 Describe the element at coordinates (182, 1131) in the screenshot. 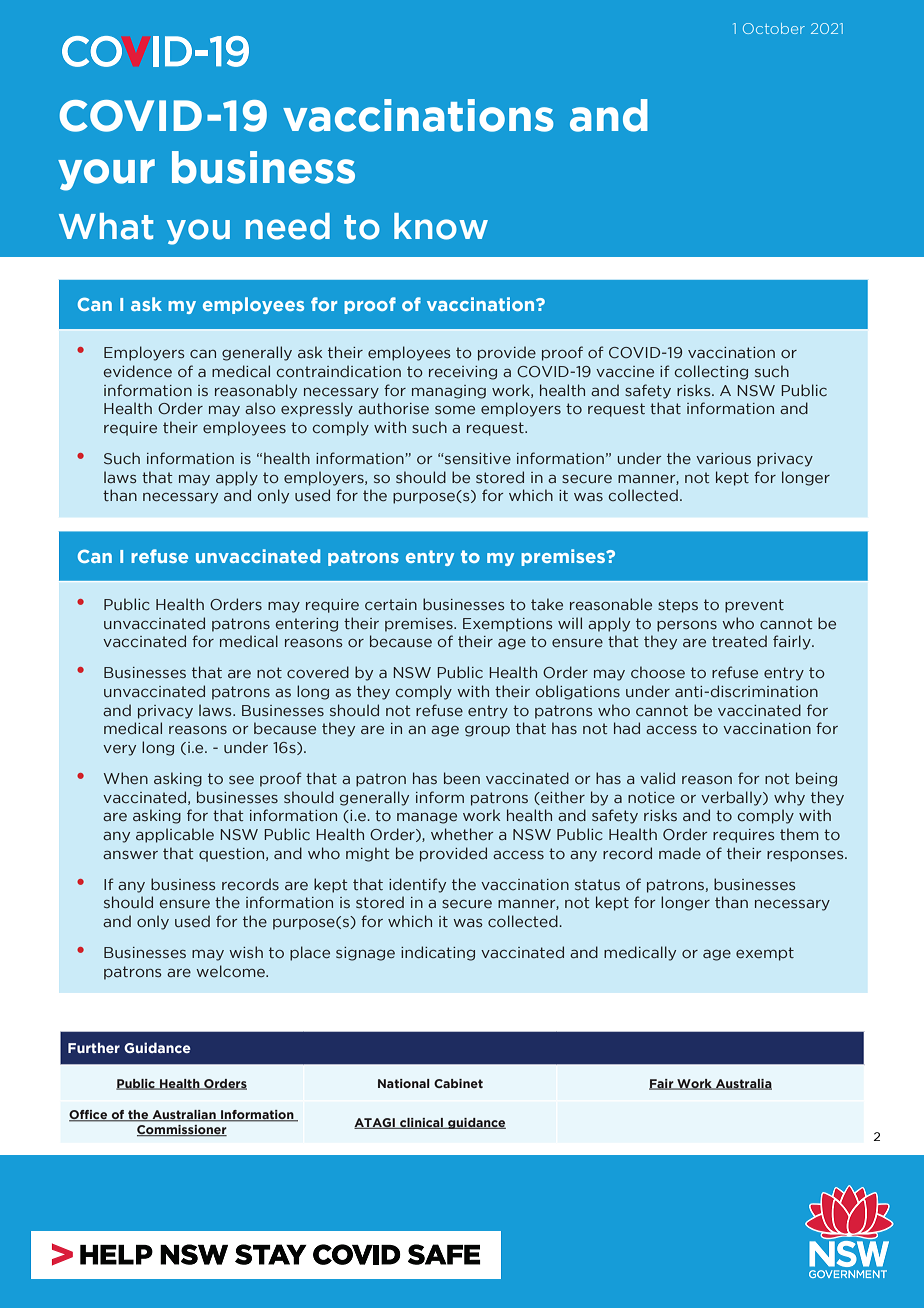

I see `Commissioner` at that location.
